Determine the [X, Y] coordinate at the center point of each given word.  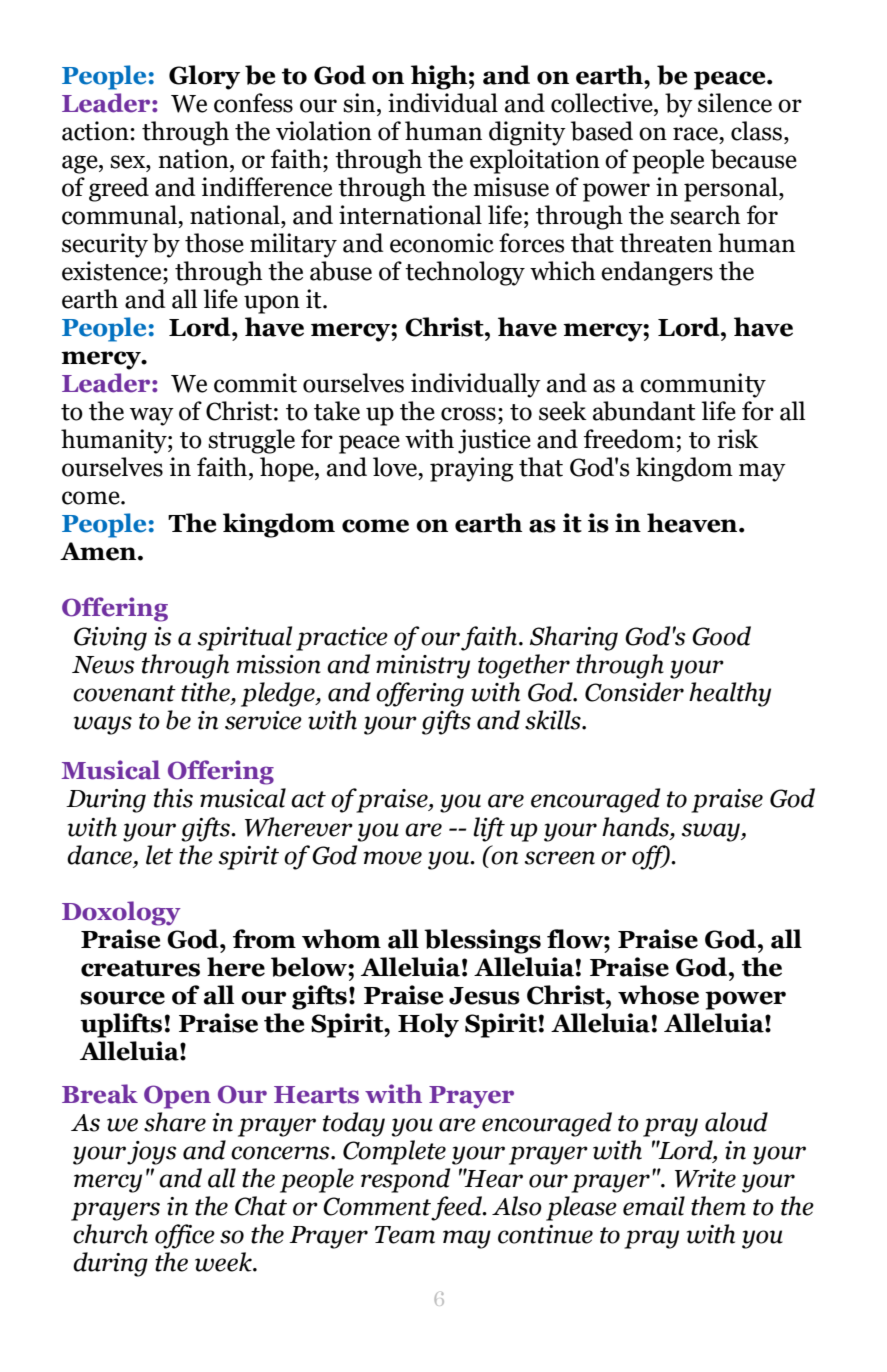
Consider [634, 692]
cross [468, 414]
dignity [527, 133]
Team [405, 1235]
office [185, 1236]
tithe [206, 693]
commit [255, 383]
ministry [423, 667]
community [703, 385]
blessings [482, 941]
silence [735, 103]
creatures [140, 968]
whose [658, 995]
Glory [204, 77]
